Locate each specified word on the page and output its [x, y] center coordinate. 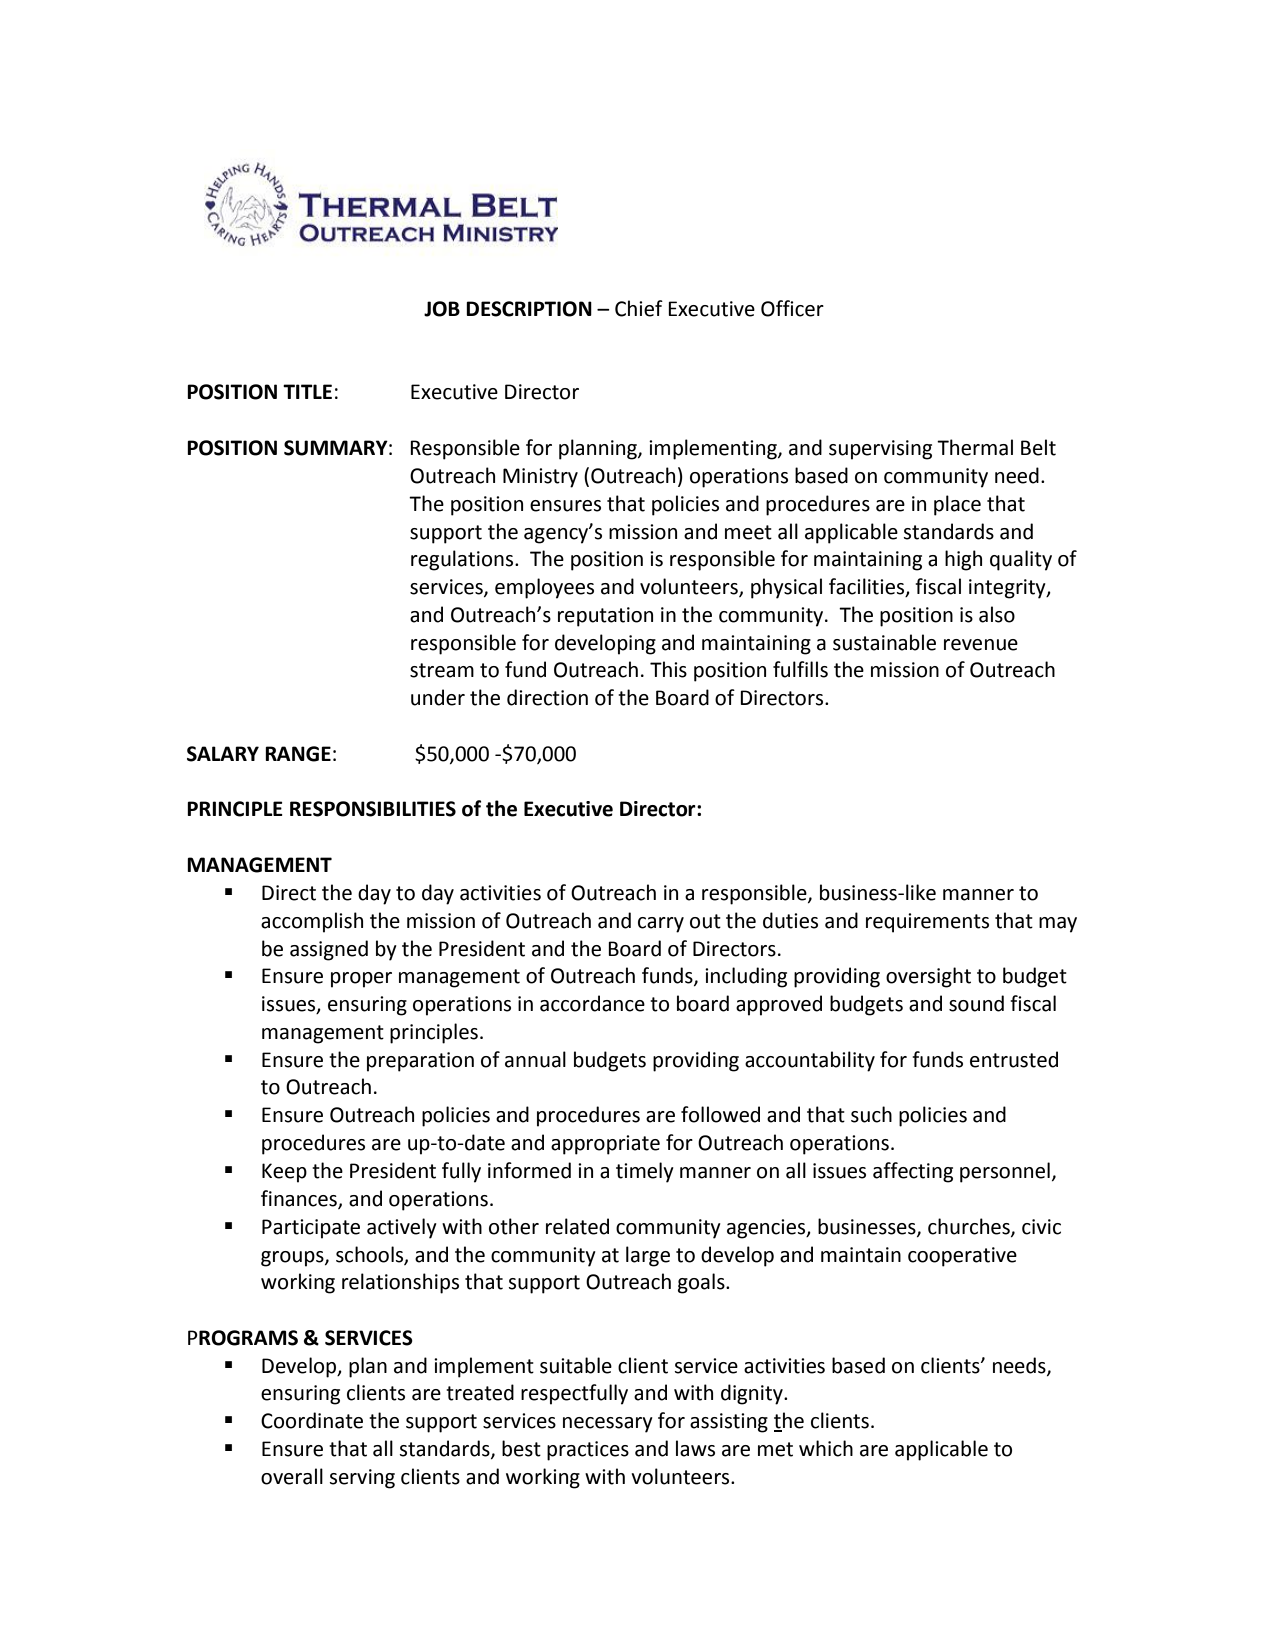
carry [661, 925]
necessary [608, 1425]
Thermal [975, 447]
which [826, 1448]
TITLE [307, 391]
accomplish [312, 922]
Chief [639, 308]
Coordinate [312, 1420]
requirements [927, 923]
